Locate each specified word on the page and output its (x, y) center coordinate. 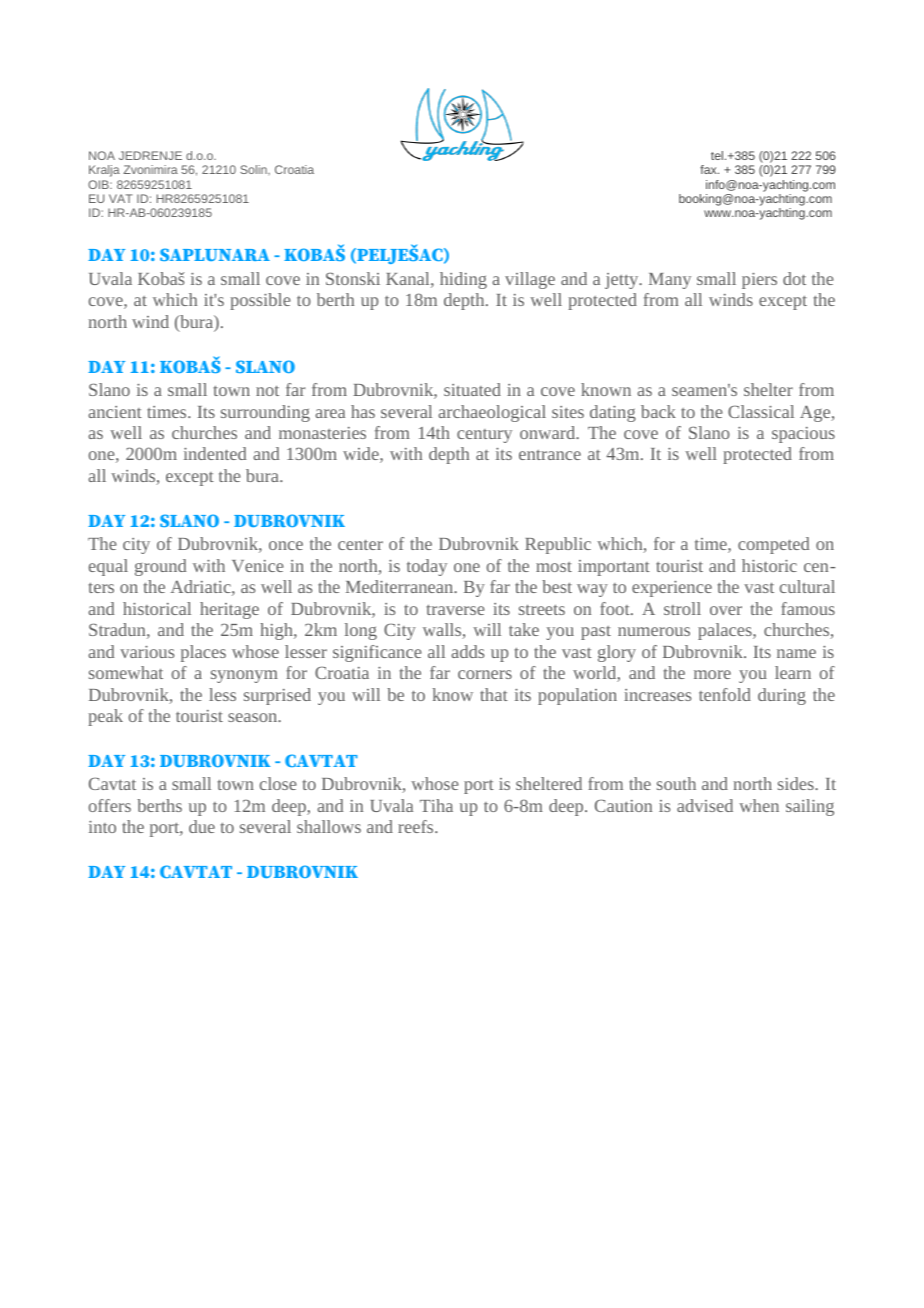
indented (215, 453)
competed (773, 545)
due (202, 826)
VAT (121, 198)
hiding (463, 280)
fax (709, 169)
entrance (550, 455)
